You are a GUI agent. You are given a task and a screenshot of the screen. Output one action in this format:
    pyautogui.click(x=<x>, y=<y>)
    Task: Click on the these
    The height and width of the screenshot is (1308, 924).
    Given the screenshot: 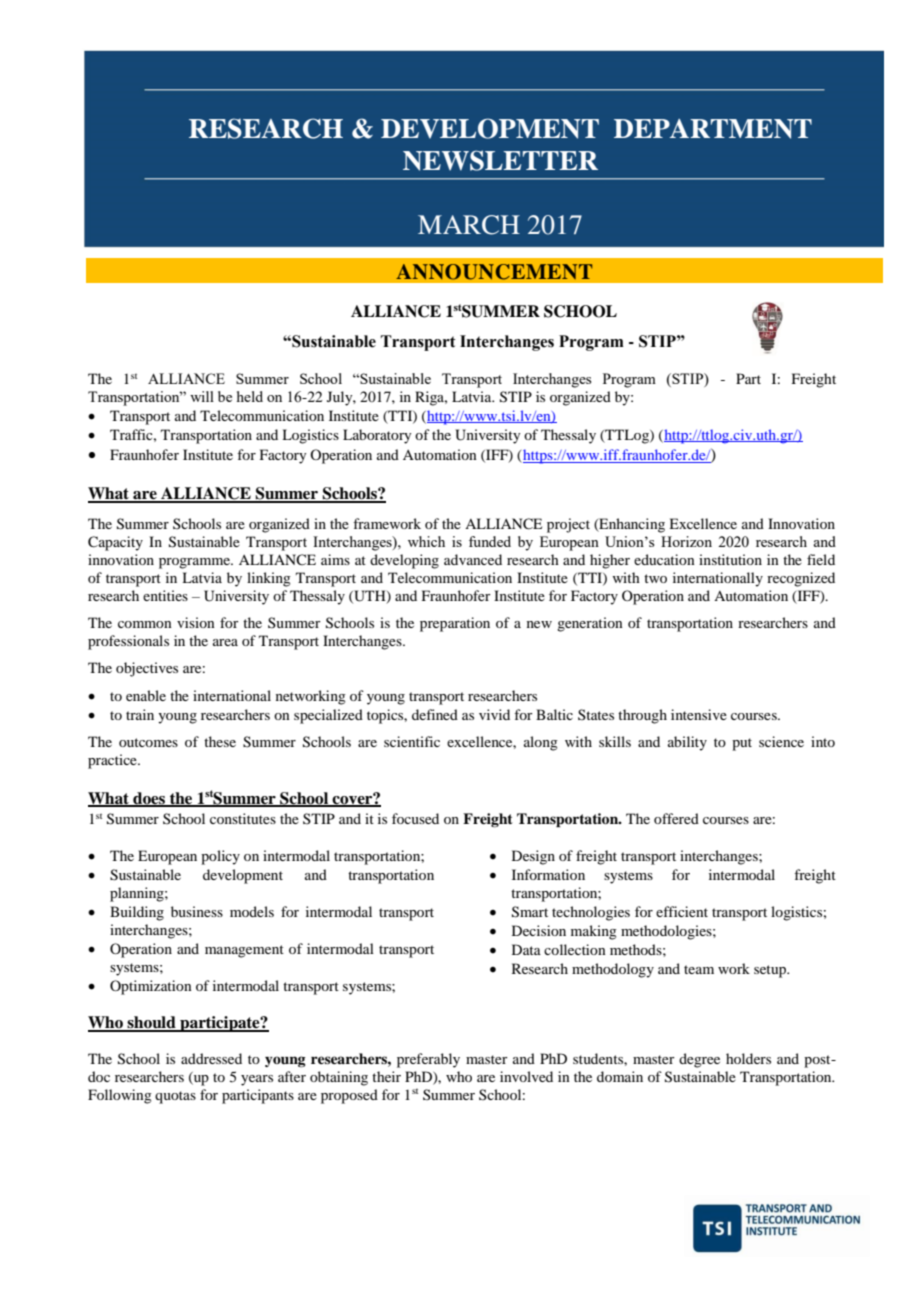 What is the action you would take?
    pyautogui.click(x=220, y=741)
